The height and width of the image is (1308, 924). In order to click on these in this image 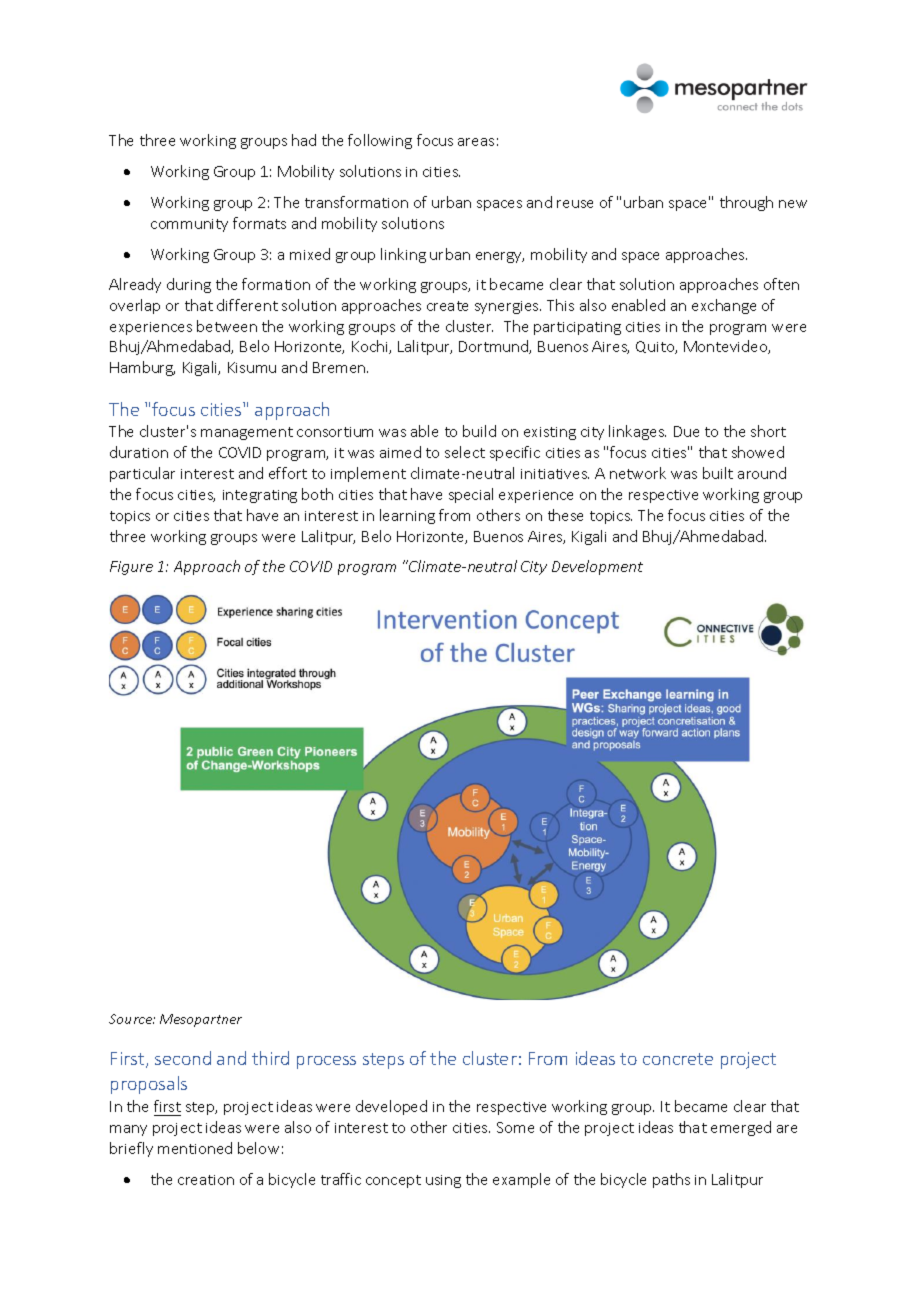, I will do `click(565, 515)`.
